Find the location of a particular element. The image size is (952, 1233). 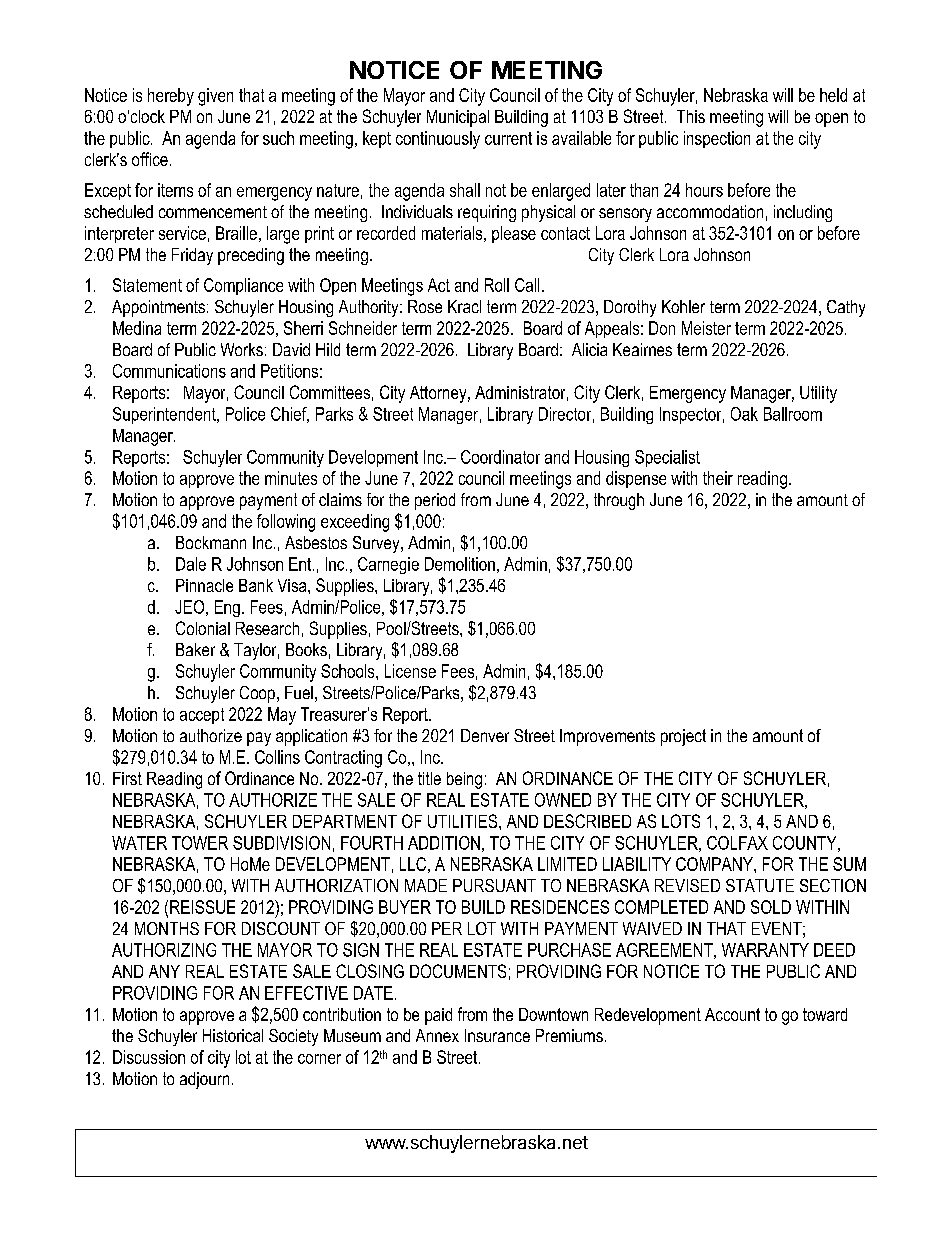

inspection is located at coordinates (717, 139).
